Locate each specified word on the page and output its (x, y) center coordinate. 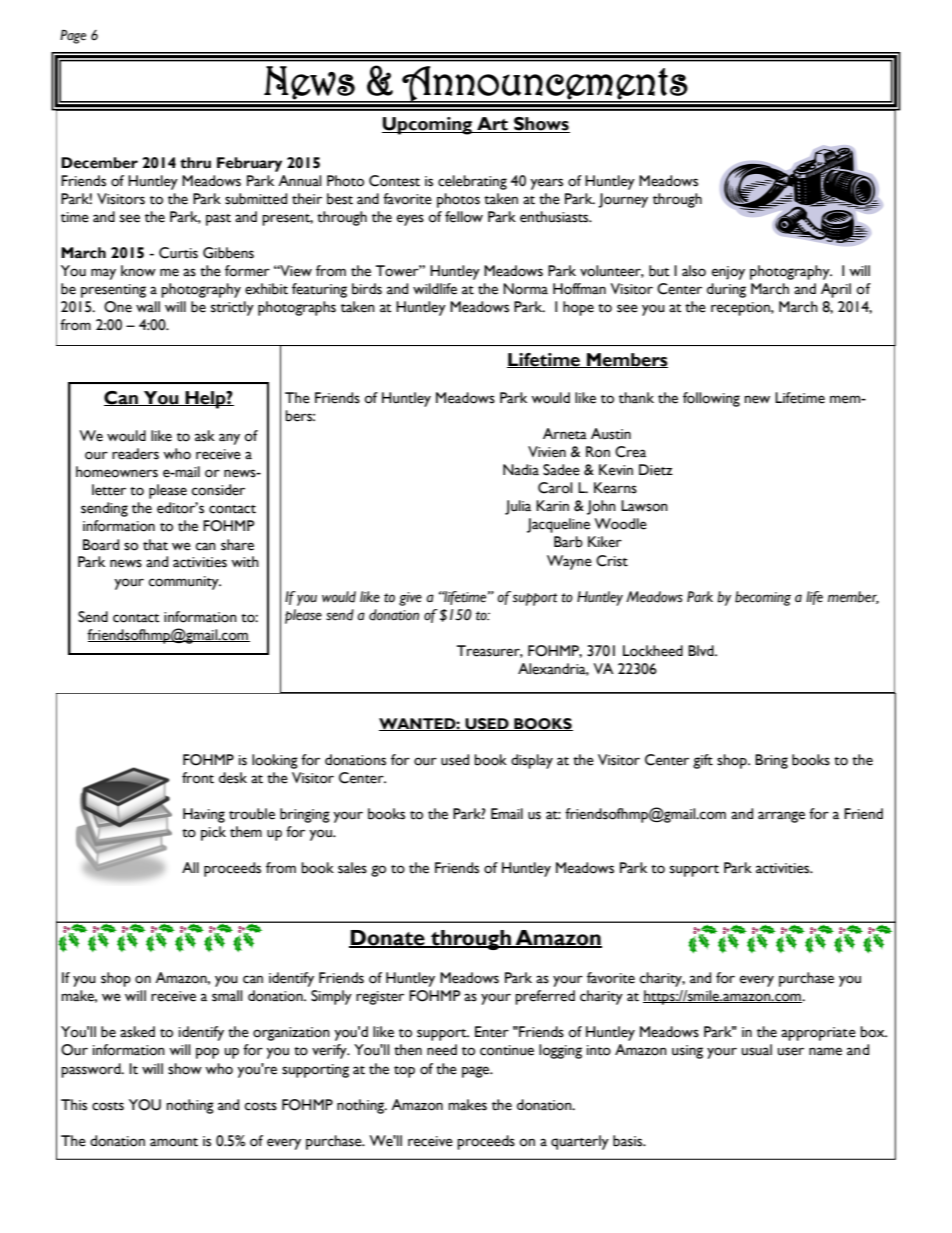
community (185, 583)
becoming (763, 598)
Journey (623, 200)
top (404, 1072)
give (410, 599)
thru (195, 163)
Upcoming (428, 126)
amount (174, 1142)
